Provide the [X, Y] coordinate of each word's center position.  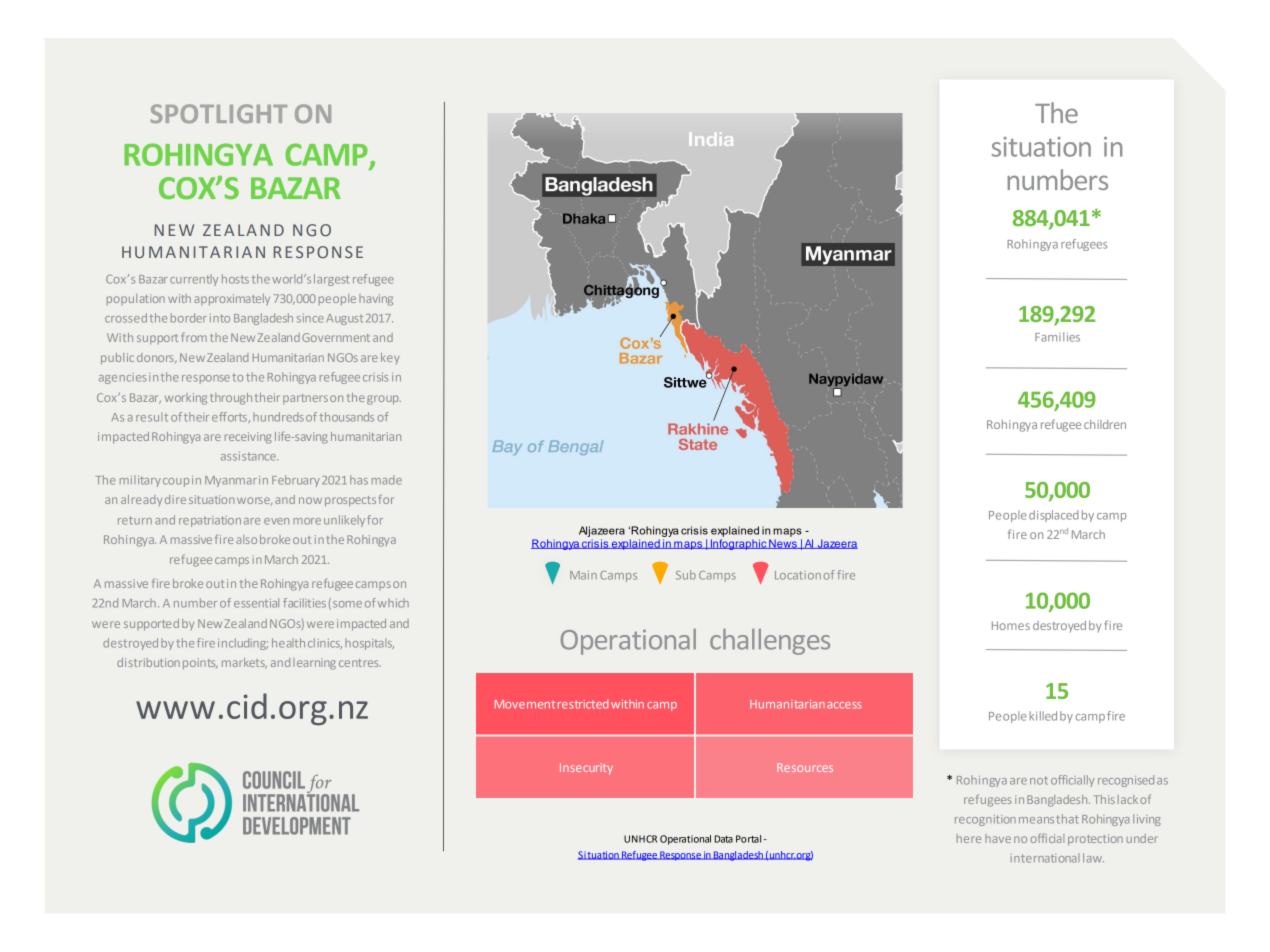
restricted [583, 704]
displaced [1054, 516]
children [1105, 424]
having [376, 300]
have [998, 838]
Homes [1011, 625]
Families [1057, 337]
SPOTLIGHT [219, 113]
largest [331, 280]
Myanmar [231, 481]
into [220, 318]
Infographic [738, 544]
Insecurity [586, 769]
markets [244, 663]
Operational [685, 840]
